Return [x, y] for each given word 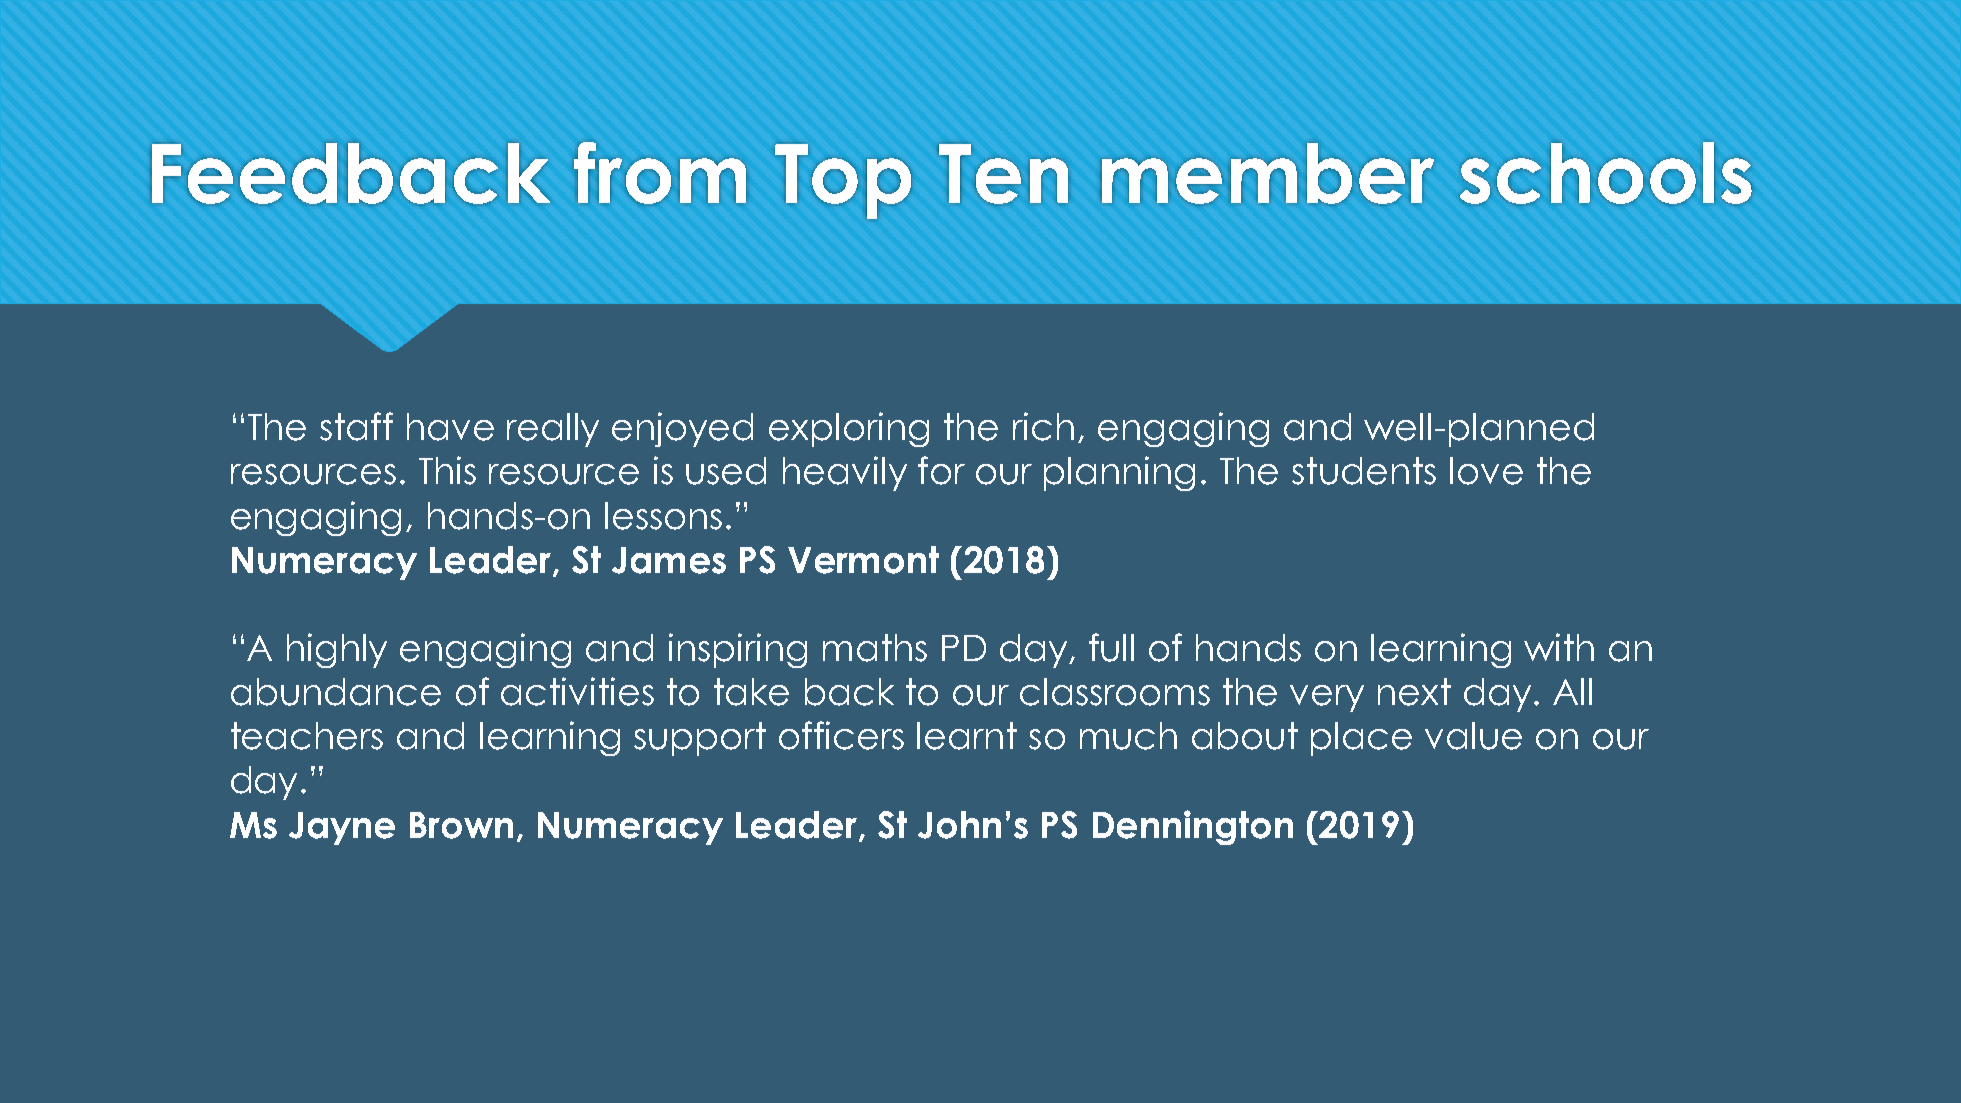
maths [875, 648]
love [1486, 471]
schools [1606, 173]
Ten [1003, 174]
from [660, 173]
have [450, 427]
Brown [461, 825]
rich [1043, 426]
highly [337, 650]
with [1559, 647]
